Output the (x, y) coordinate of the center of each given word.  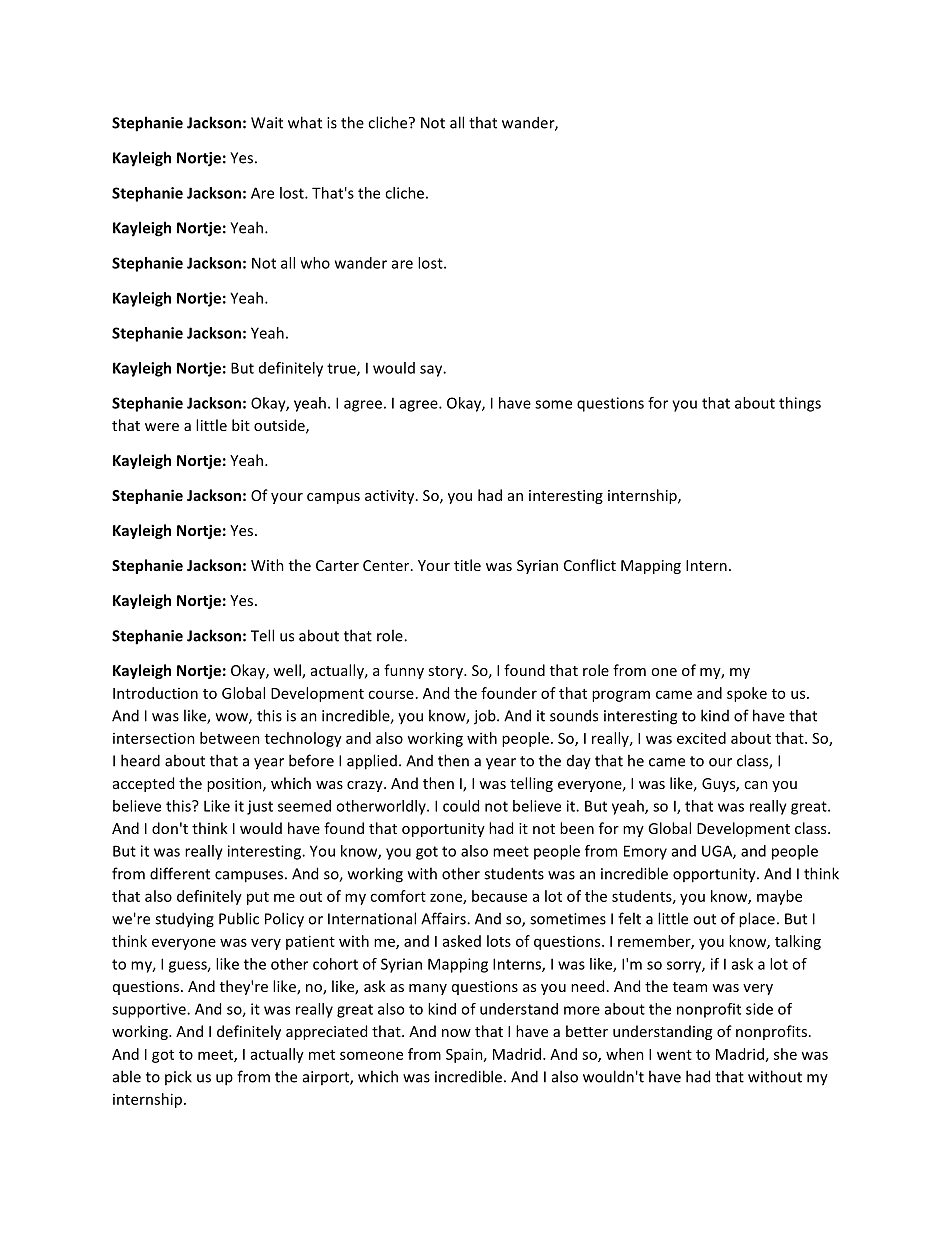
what (305, 122)
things (800, 404)
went (674, 1055)
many (428, 989)
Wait (267, 123)
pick (178, 1077)
